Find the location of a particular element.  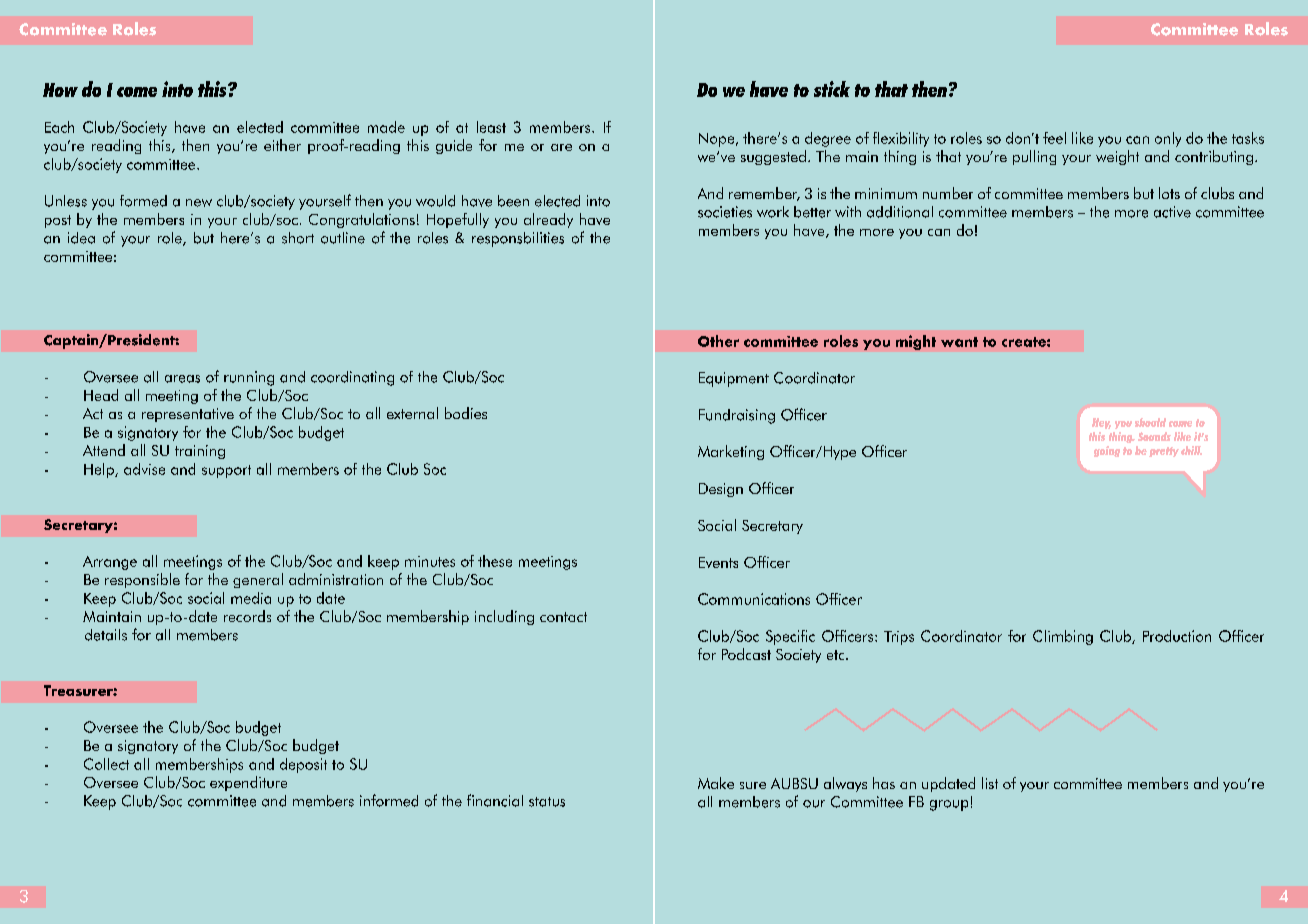

least is located at coordinates (491, 127).
